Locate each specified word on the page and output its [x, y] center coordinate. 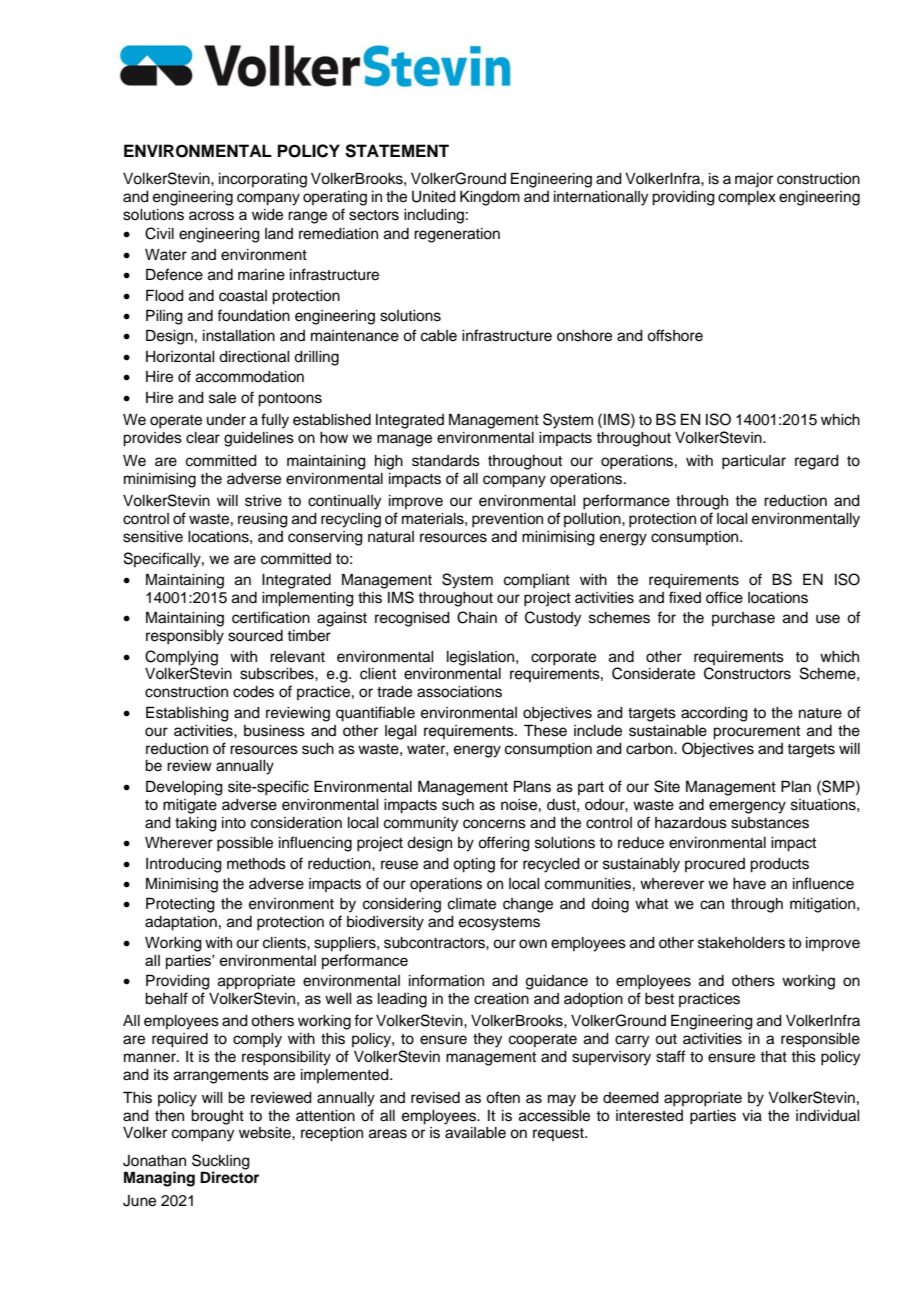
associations [459, 692]
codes [253, 692]
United [434, 197]
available [475, 1133]
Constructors [747, 673]
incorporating [263, 180]
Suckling [221, 1162]
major [754, 180]
